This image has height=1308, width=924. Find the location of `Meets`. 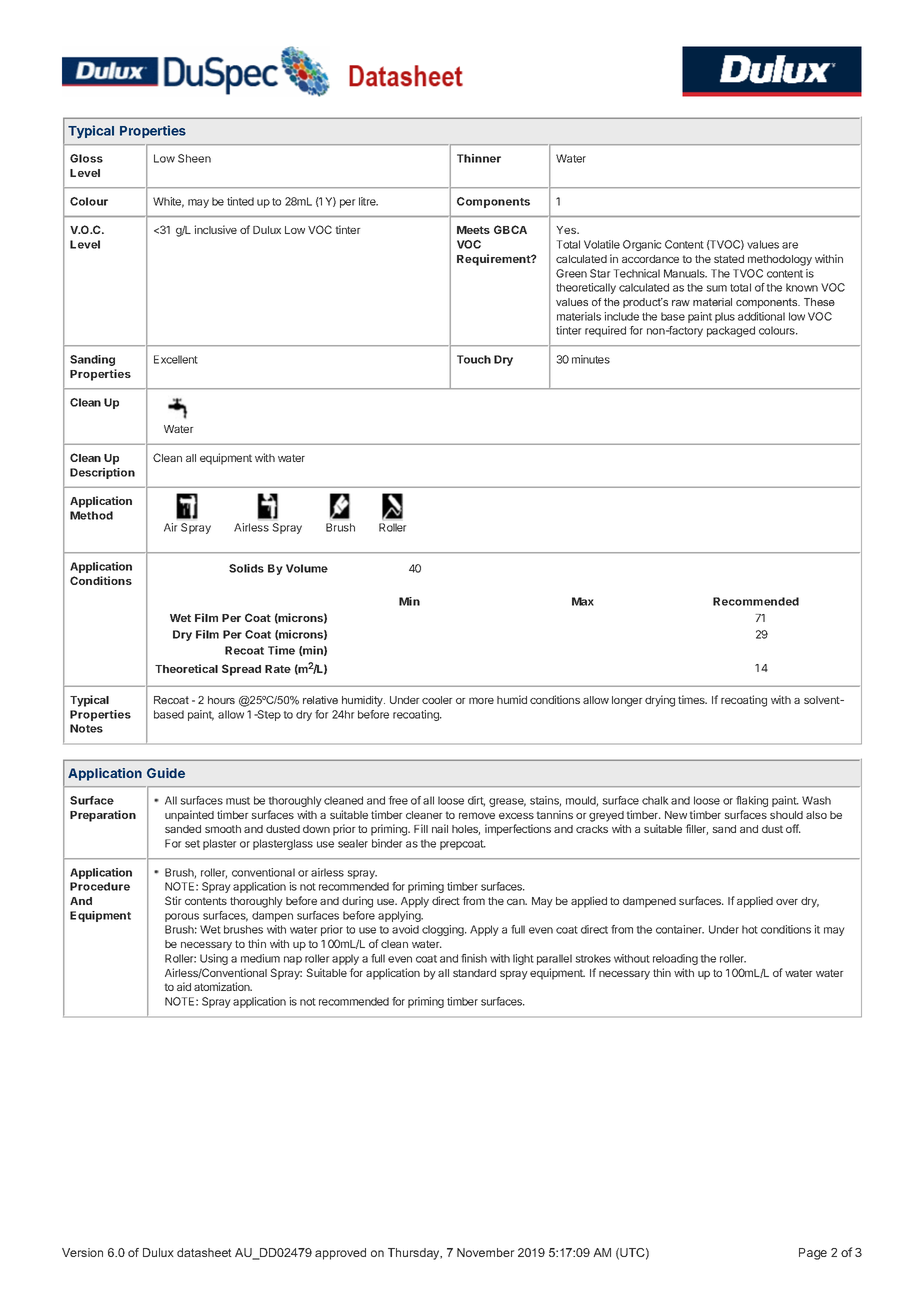

Meets is located at coordinates (473, 230).
